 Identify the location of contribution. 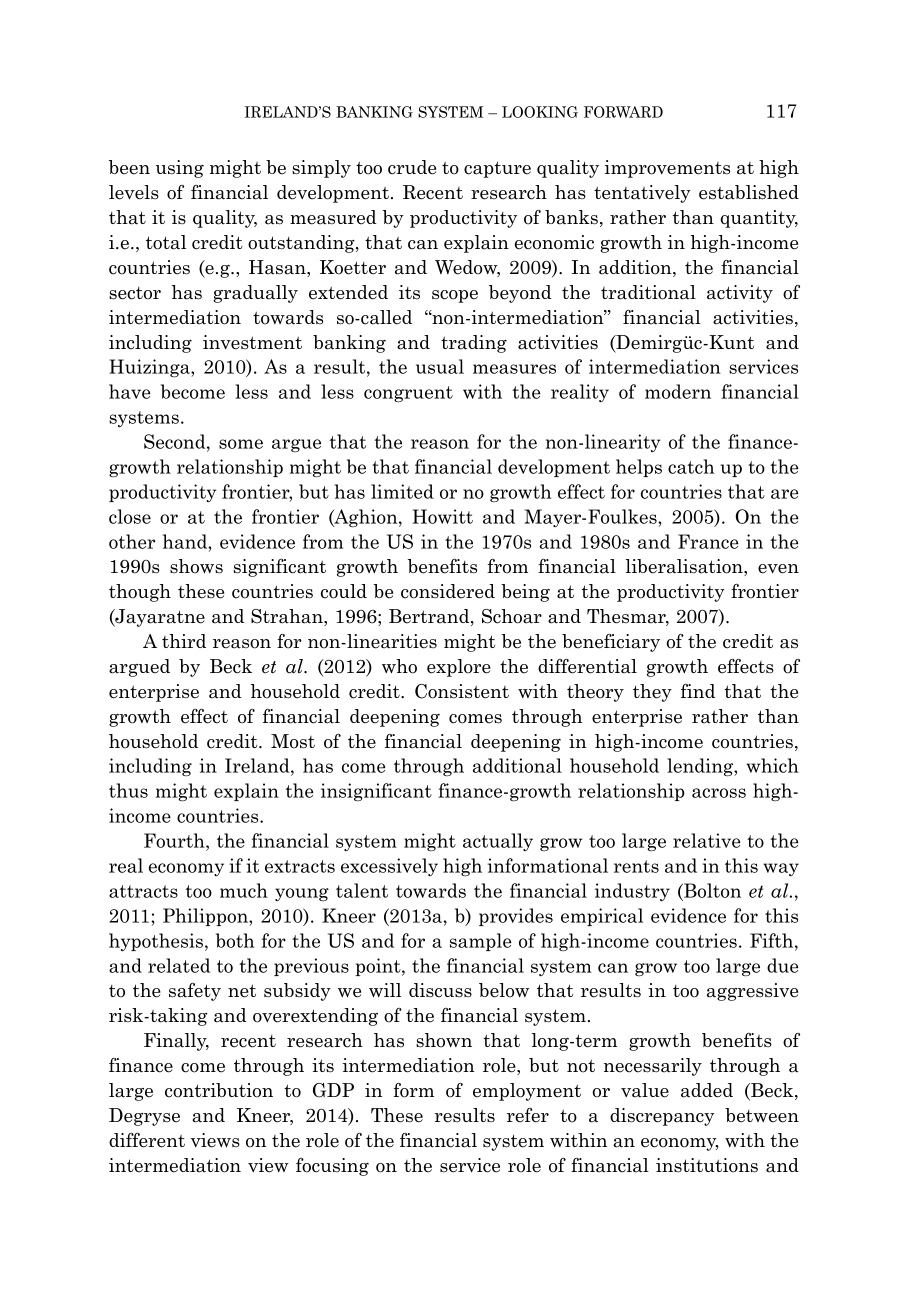
(219, 1090).
